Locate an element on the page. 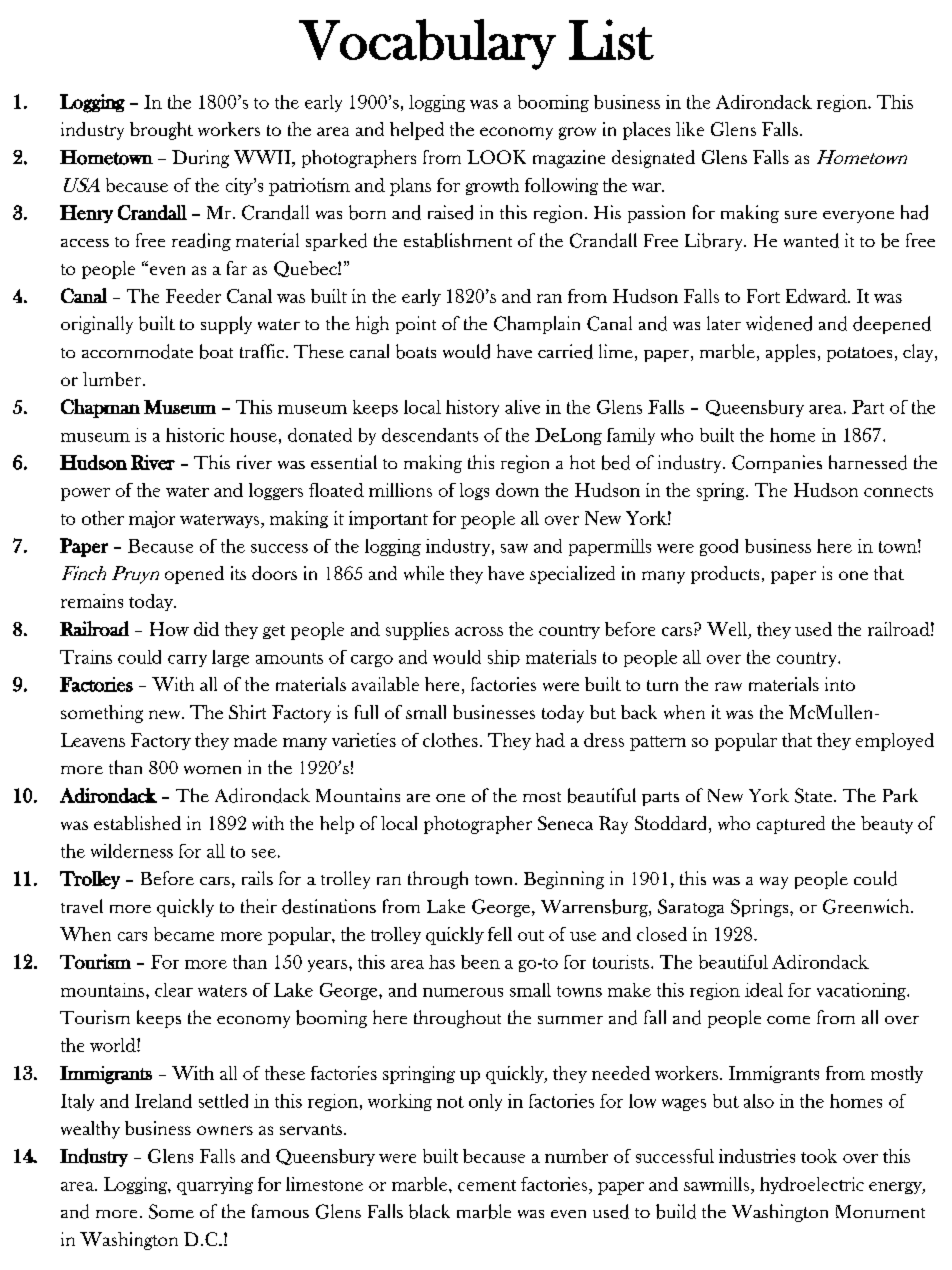 This document has height=1270, width=952. State is located at coordinates (813, 795).
